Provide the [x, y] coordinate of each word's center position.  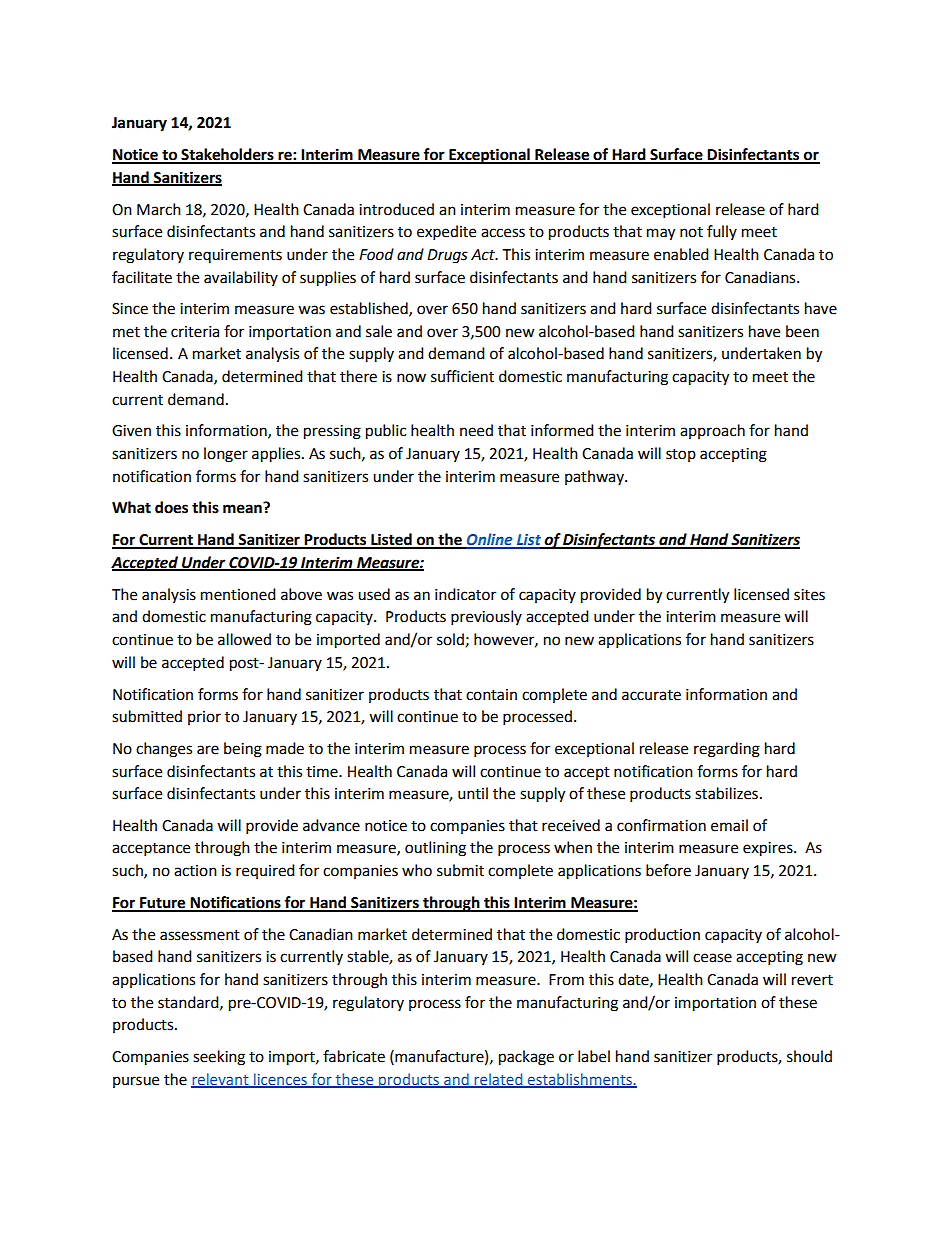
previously [486, 618]
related [498, 1080]
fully [722, 232]
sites [809, 595]
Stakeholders [227, 155]
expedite [446, 233]
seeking [219, 1058]
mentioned [238, 594]
